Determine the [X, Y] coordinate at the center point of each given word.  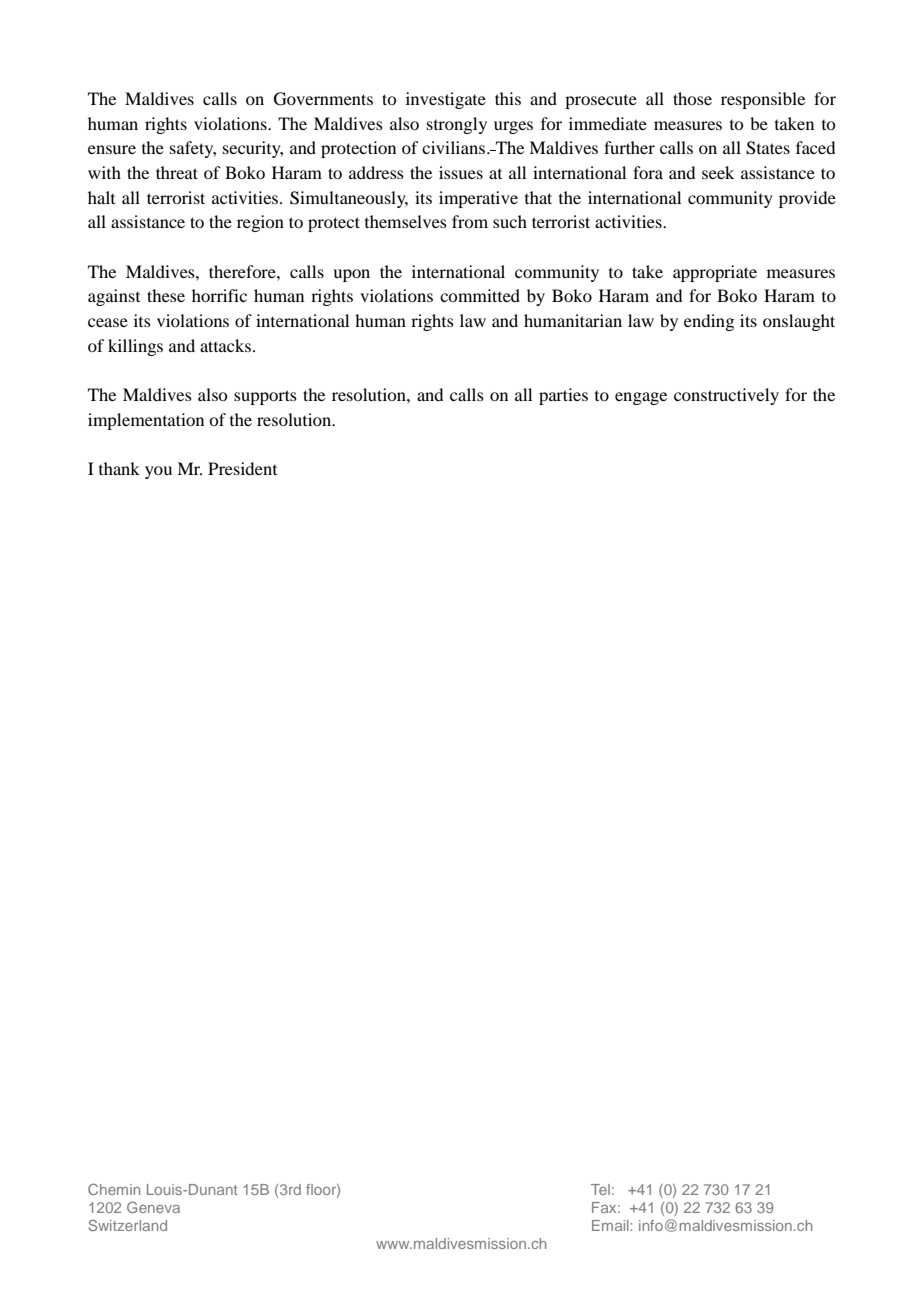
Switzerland [127, 1225]
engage [641, 398]
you [158, 472]
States [768, 148]
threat [177, 172]
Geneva [153, 1207]
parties [563, 396]
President [242, 468]
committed [480, 295]
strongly [457, 125]
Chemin [114, 1189]
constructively [726, 396]
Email [610, 1225]
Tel [600, 1189]
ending [709, 322]
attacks [225, 345]
